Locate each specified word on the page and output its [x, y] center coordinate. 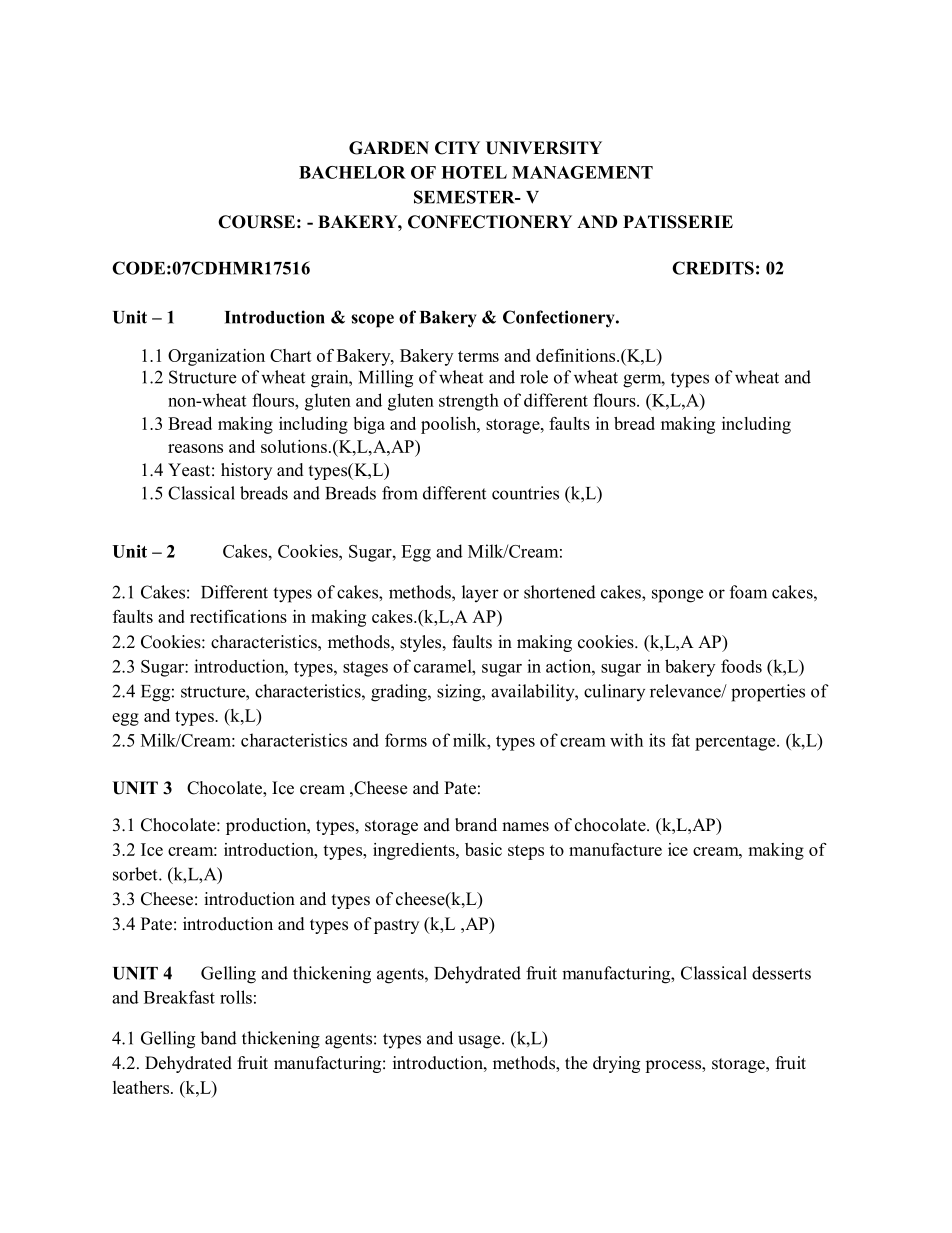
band [219, 1038]
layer [480, 593]
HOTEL [474, 172]
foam [748, 592]
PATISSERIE [678, 222]
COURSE [256, 222]
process [674, 1066]
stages [365, 669]
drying [616, 1064]
